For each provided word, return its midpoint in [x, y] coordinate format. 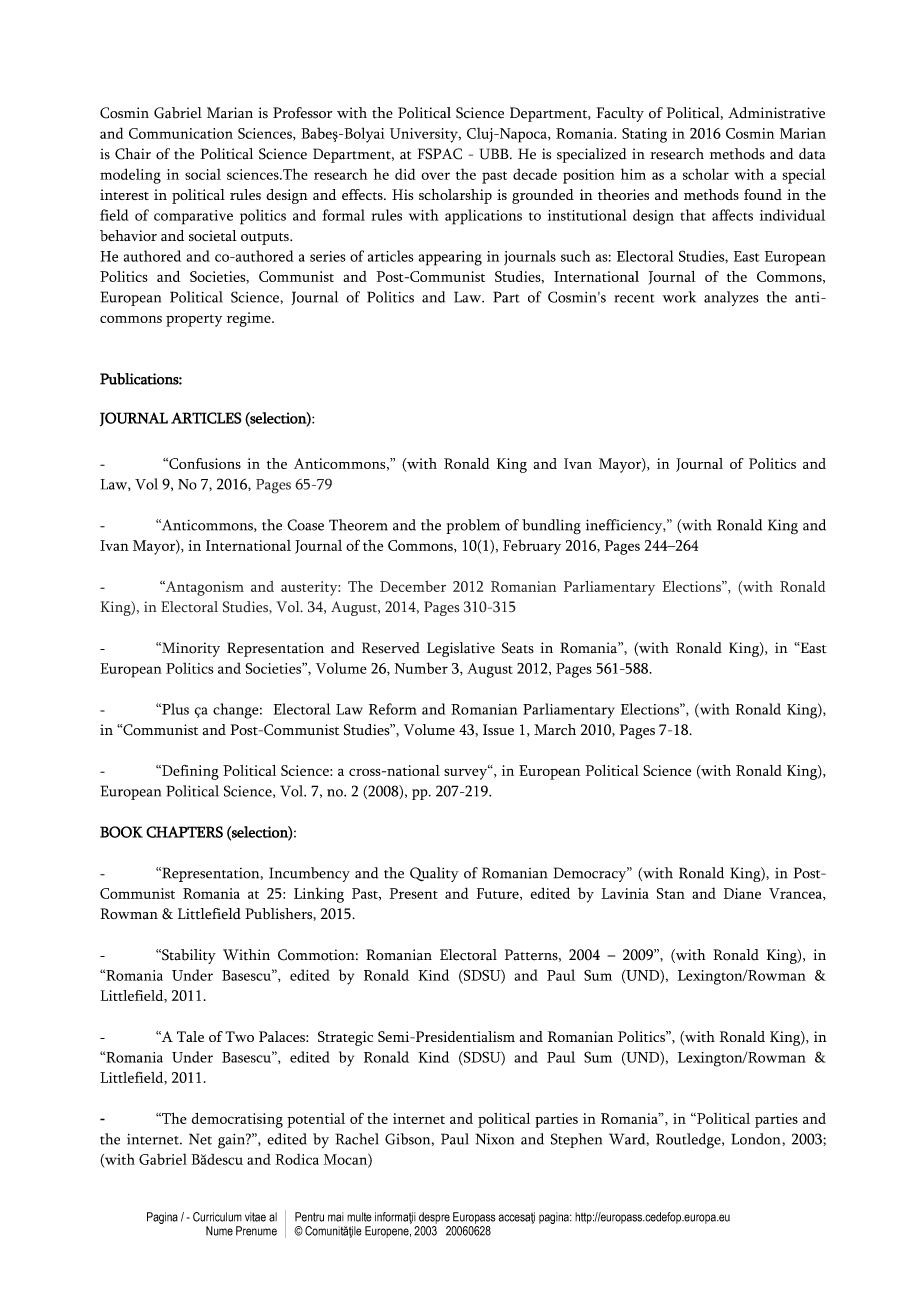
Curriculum [217, 1217]
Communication [181, 133]
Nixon [494, 1139]
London [755, 1139]
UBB [495, 154]
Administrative [776, 113]
